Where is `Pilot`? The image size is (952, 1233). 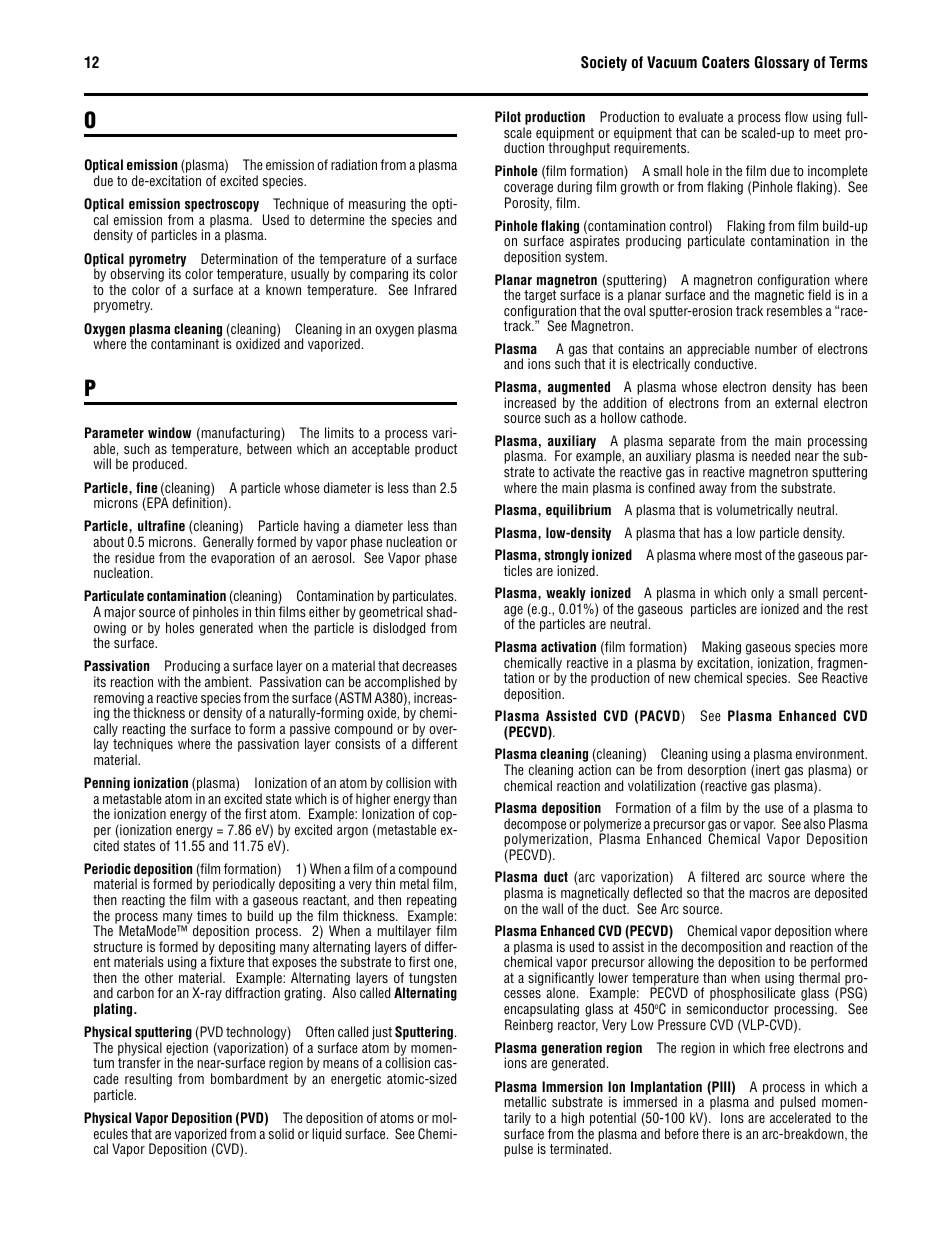
Pilot is located at coordinates (508, 116).
